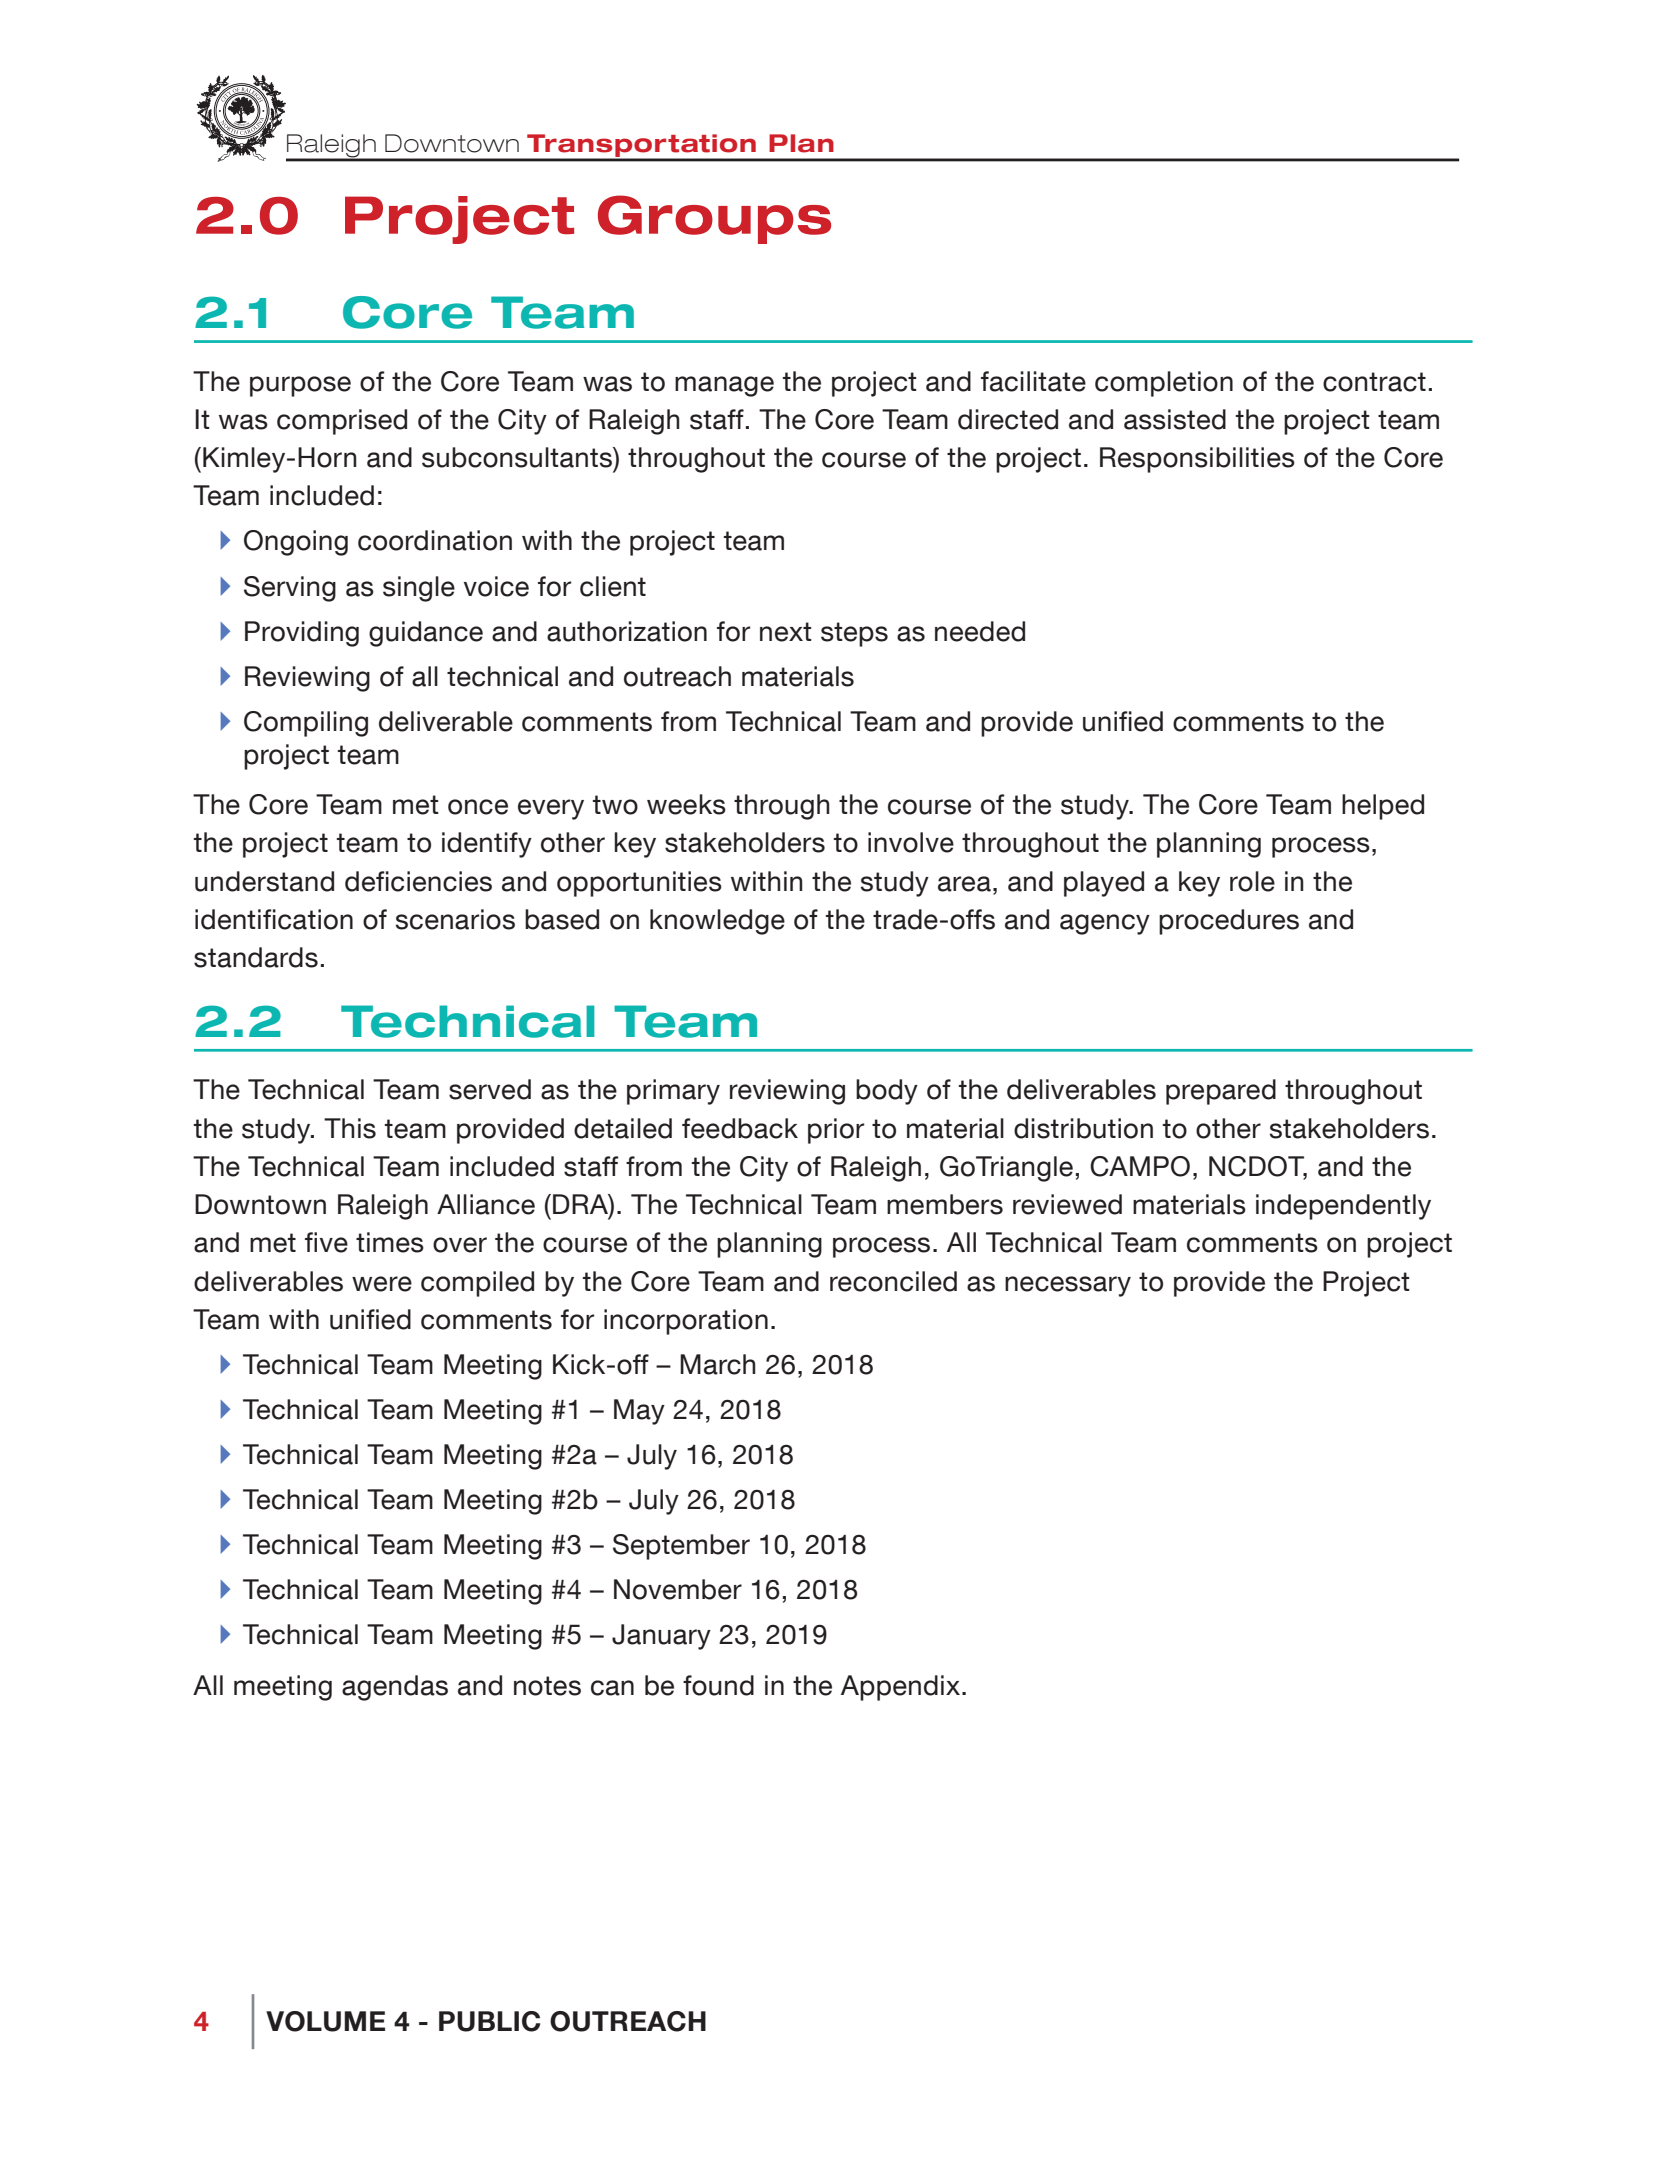 This screenshot has height=2163, width=1672. Describe the element at coordinates (836, 1131) in the screenshot. I see `prior` at that location.
